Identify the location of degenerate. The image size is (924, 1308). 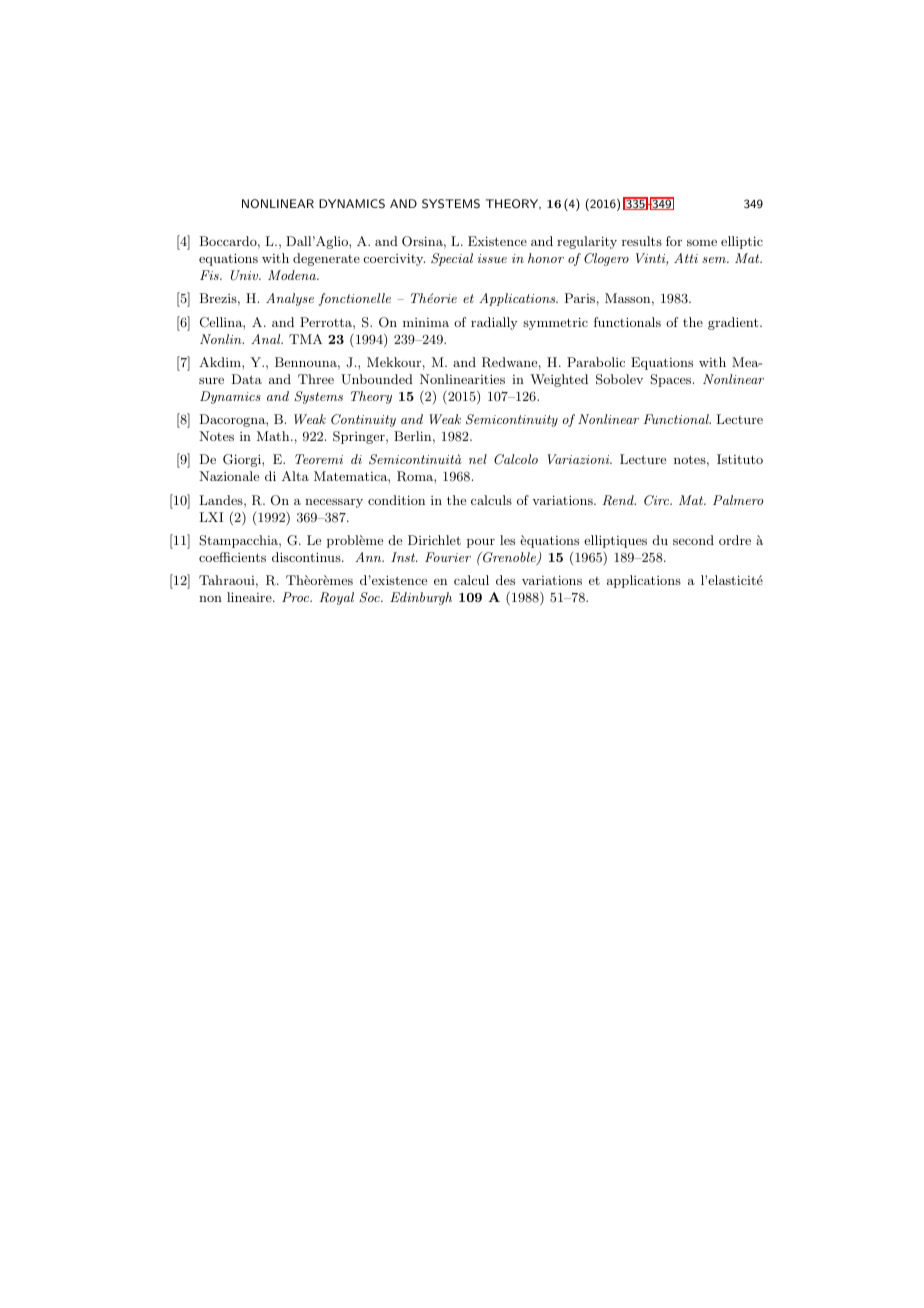
(326, 259).
